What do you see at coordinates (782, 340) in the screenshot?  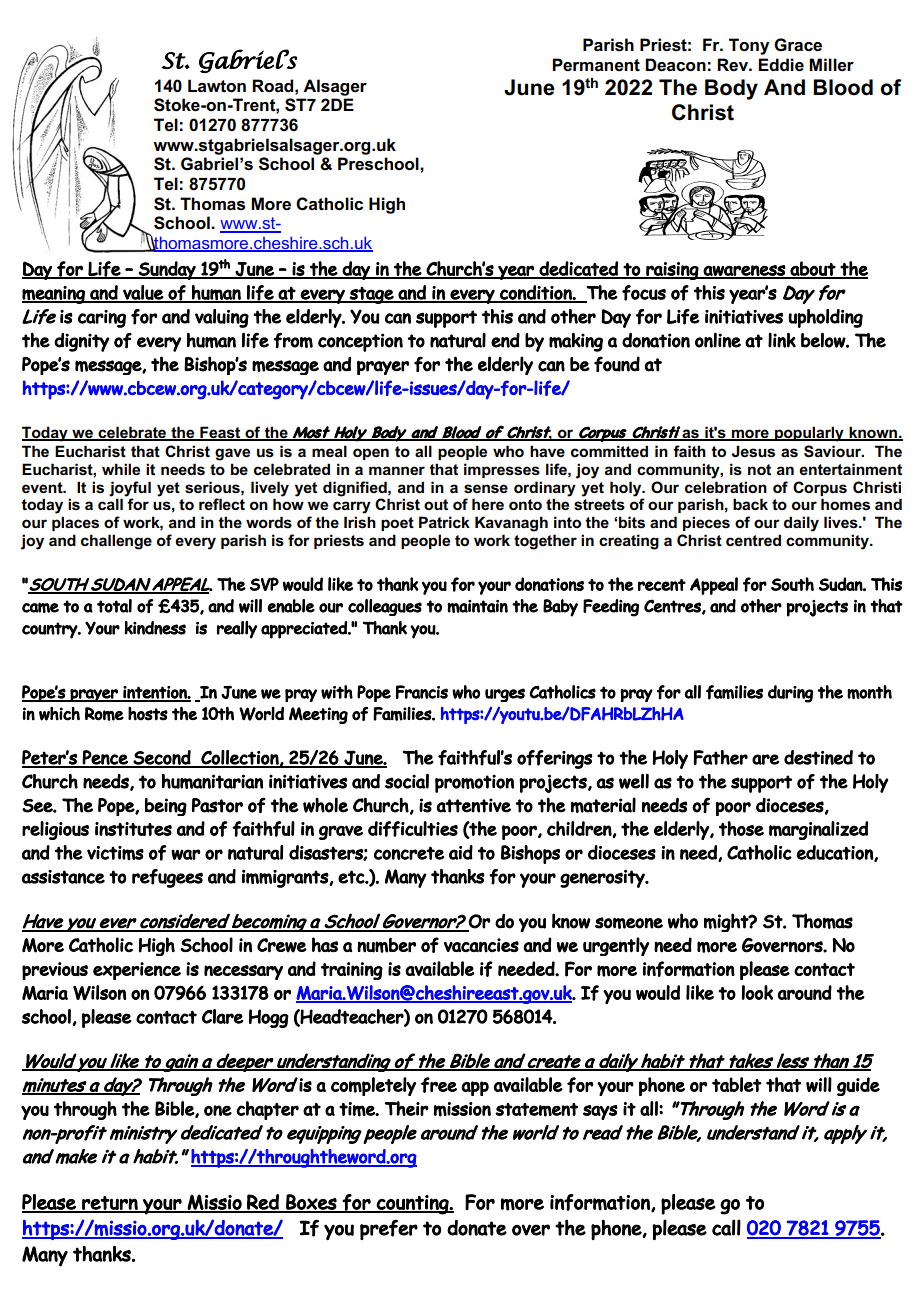 I see `link` at bounding box center [782, 340].
